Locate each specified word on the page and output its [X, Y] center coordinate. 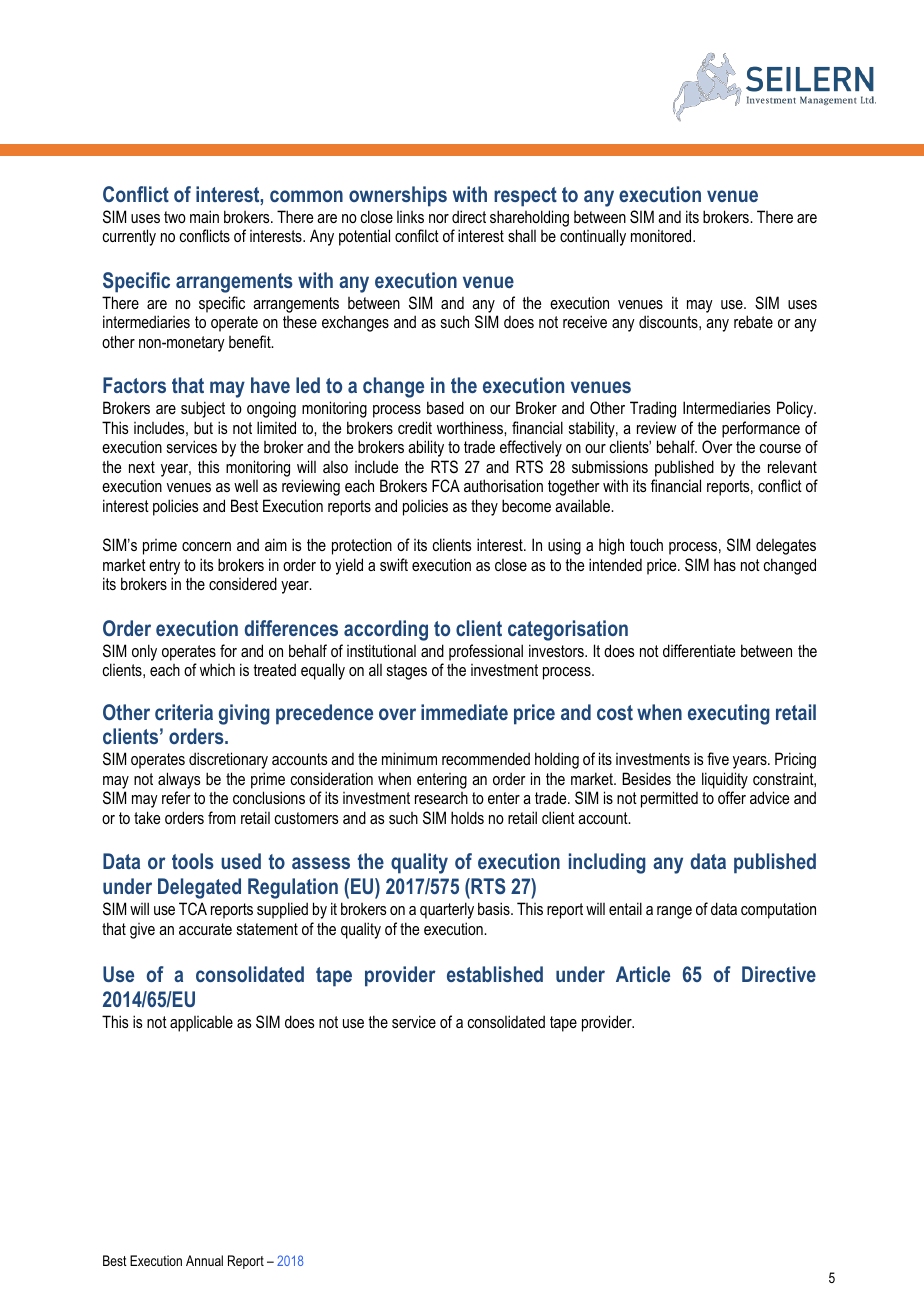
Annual [204, 1260]
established [495, 974]
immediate [464, 712]
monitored [662, 235]
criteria [184, 712]
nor [439, 218]
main [204, 216]
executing [729, 714]
